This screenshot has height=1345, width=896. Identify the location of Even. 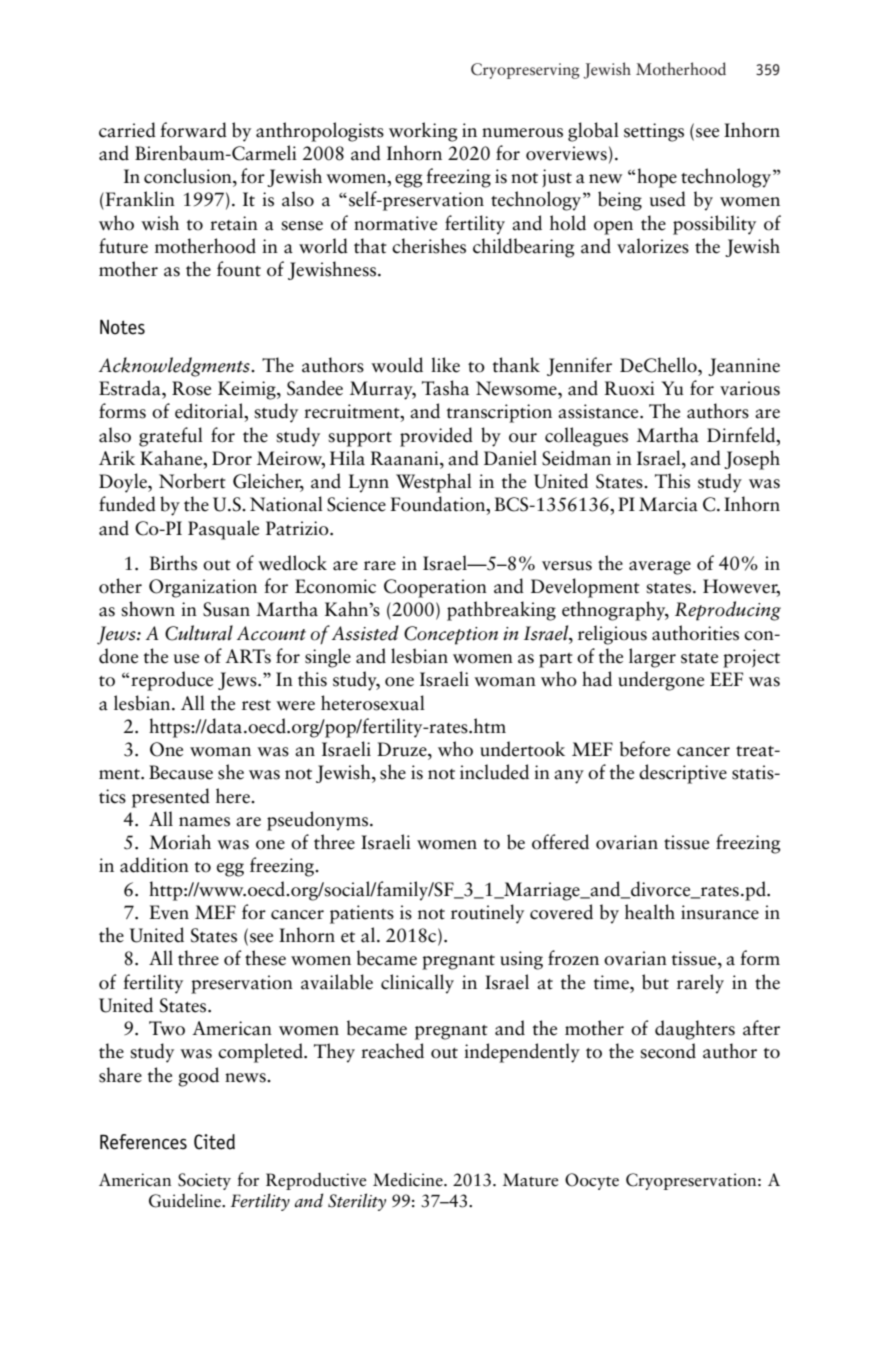
(169, 912).
